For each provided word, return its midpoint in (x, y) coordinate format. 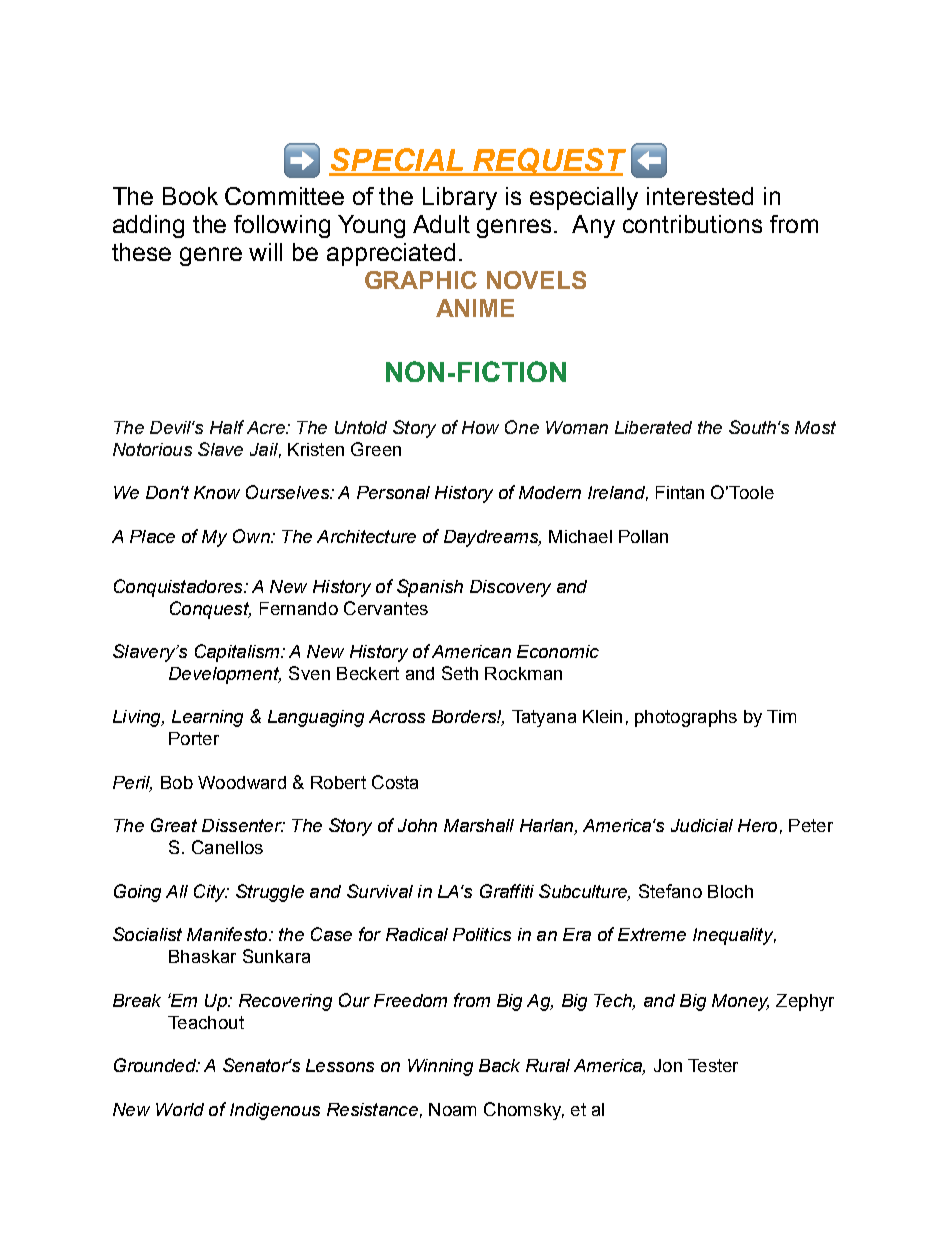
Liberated (653, 427)
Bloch (730, 891)
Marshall (479, 825)
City (211, 893)
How (480, 427)
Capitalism (238, 653)
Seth (460, 673)
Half (227, 427)
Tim (781, 716)
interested (700, 196)
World (180, 1109)
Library (460, 198)
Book (190, 196)
